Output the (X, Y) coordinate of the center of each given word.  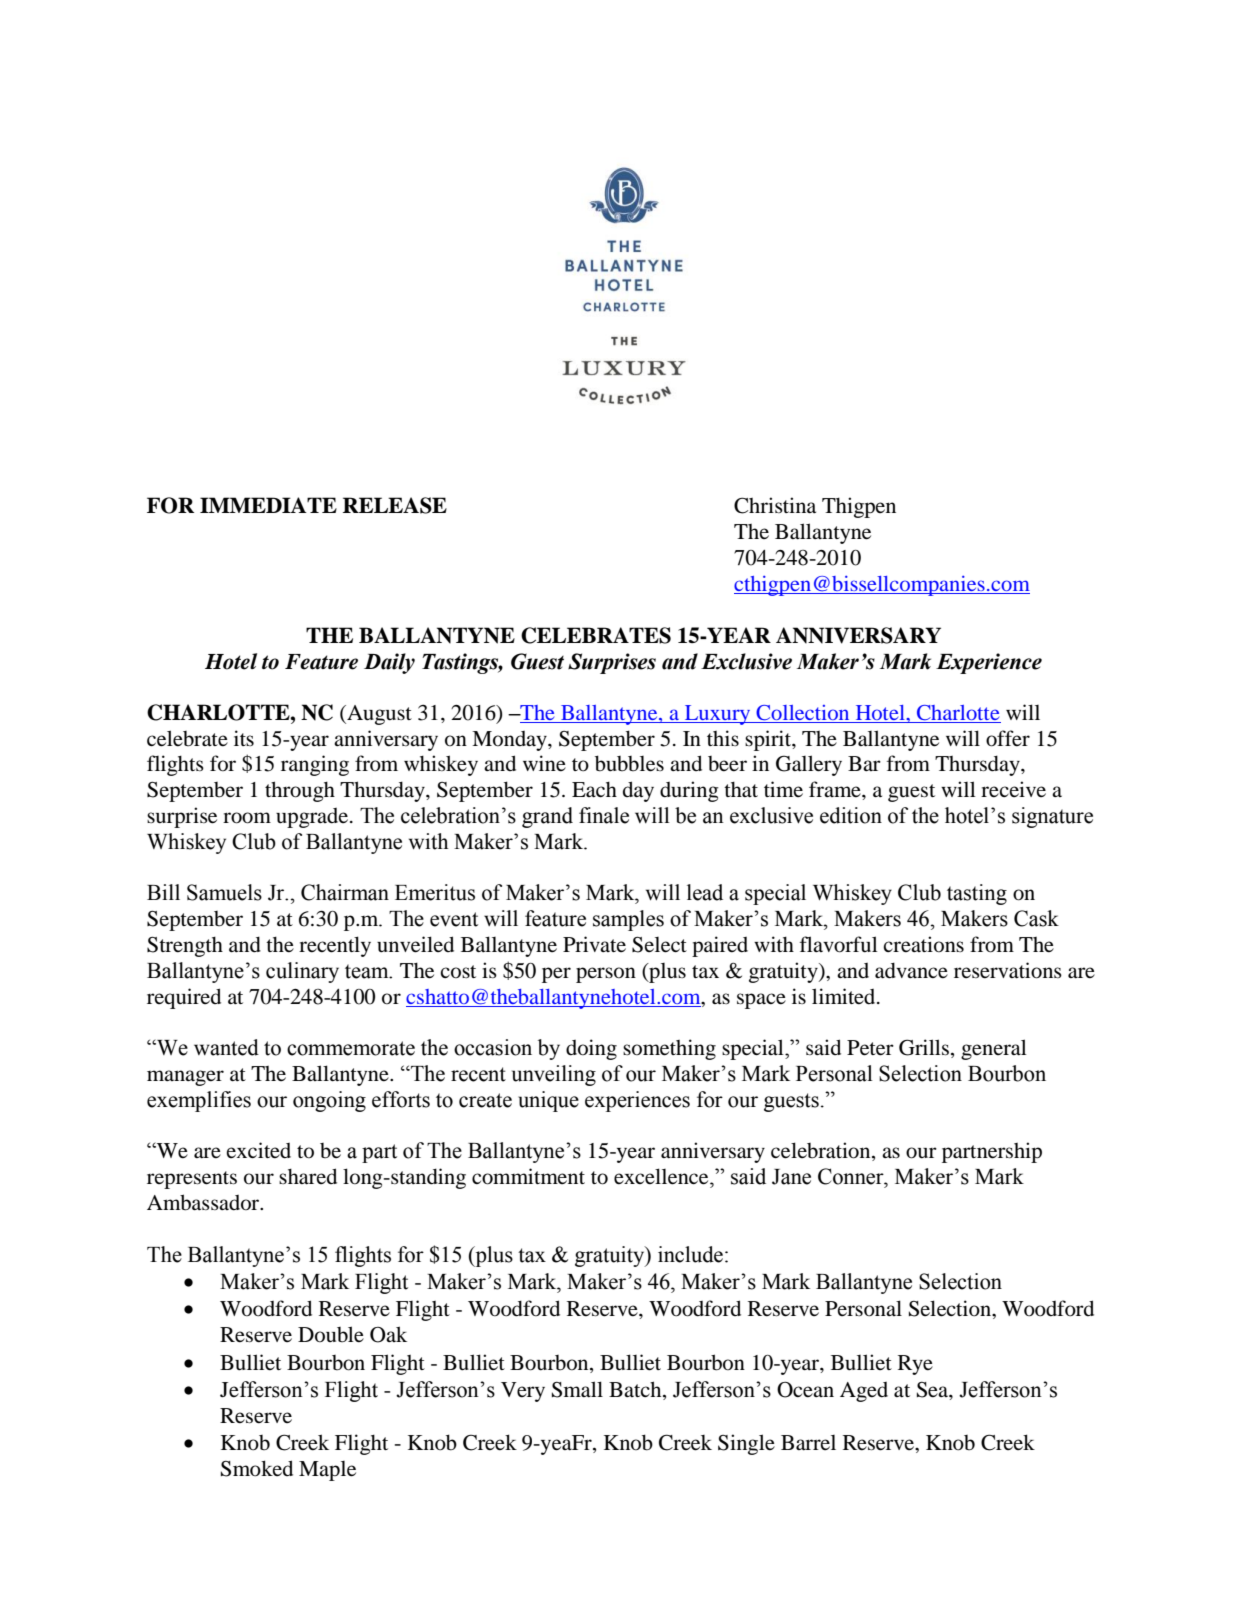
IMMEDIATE (268, 505)
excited (259, 1150)
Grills (925, 1048)
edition (851, 815)
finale (604, 815)
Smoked (257, 1468)
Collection (803, 714)
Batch (636, 1390)
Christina (775, 505)
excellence (662, 1176)
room (247, 818)
